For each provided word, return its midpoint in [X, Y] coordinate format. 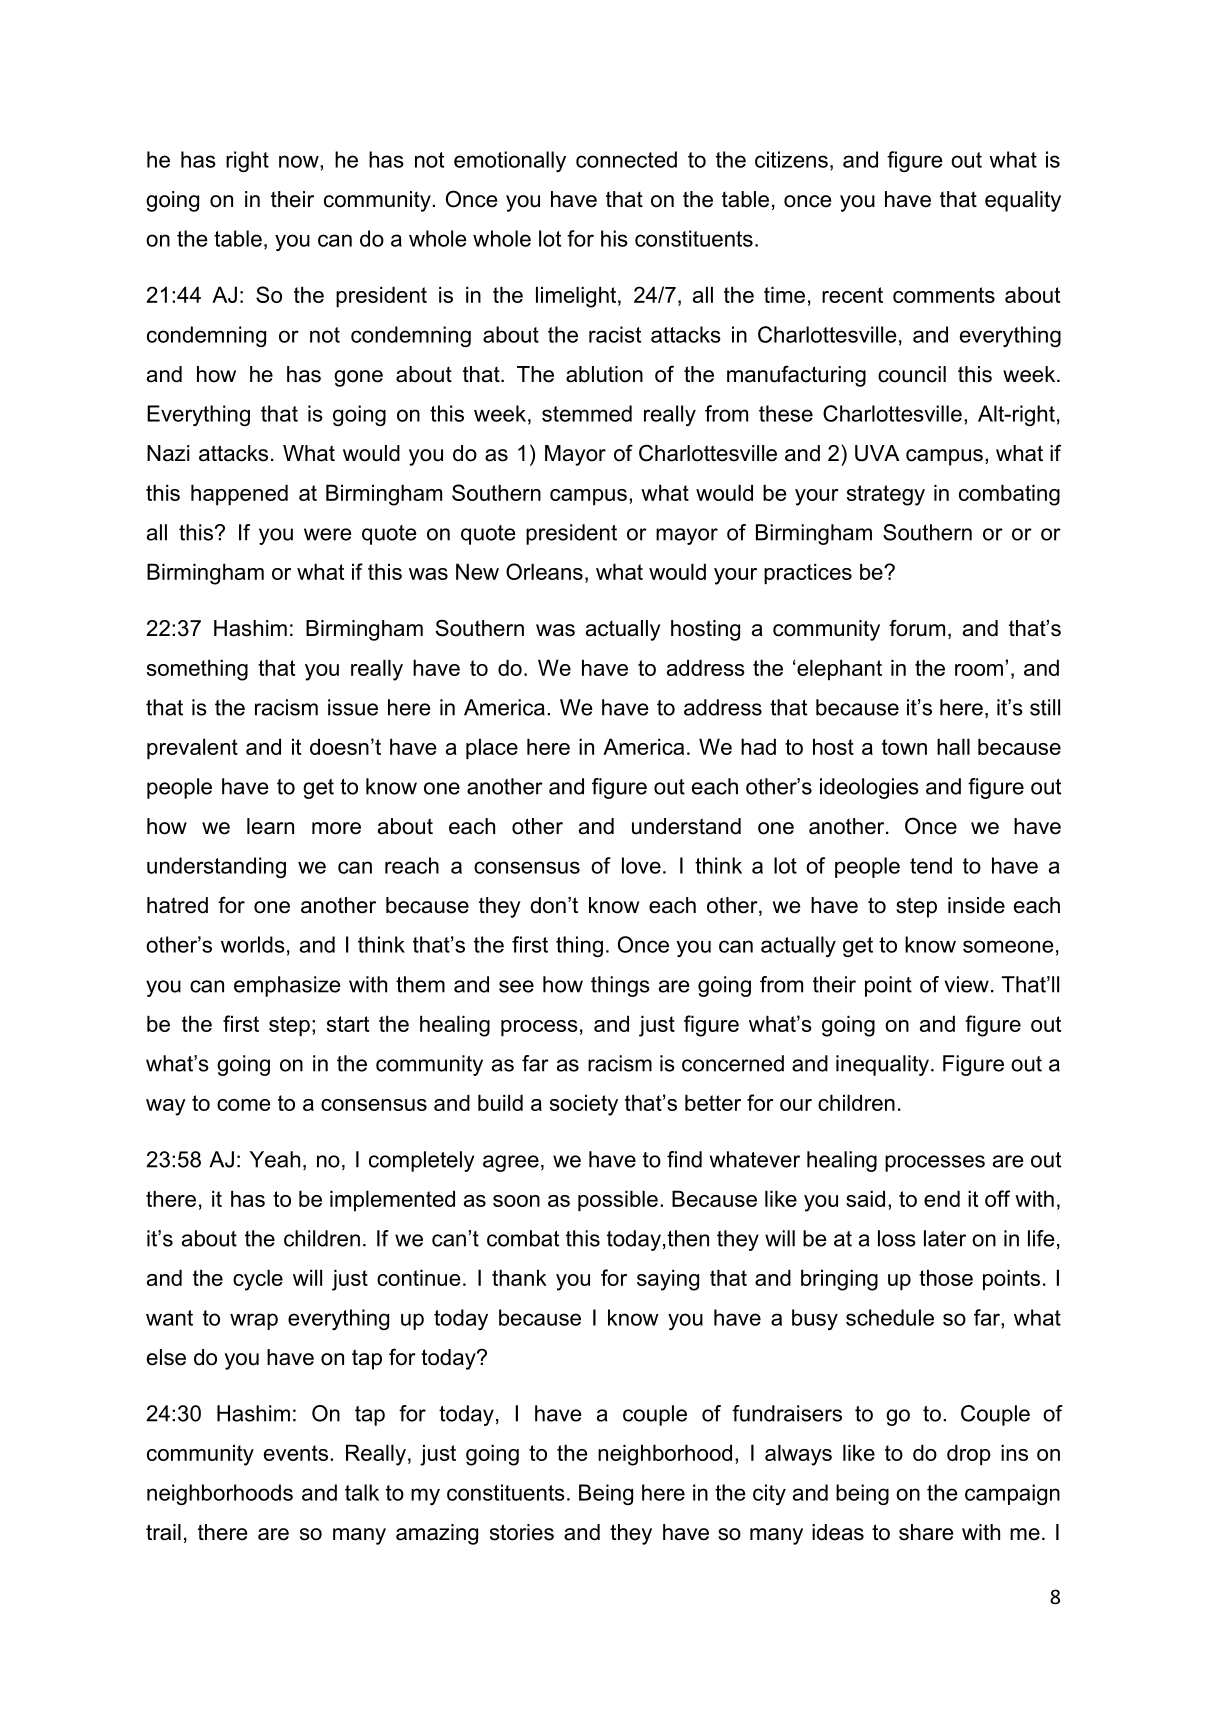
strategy [886, 495]
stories [522, 1532]
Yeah [275, 1159]
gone [358, 378]
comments [944, 295]
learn [270, 826]
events [296, 1453]
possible [618, 1200]
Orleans [544, 571]
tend [931, 865]
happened [239, 494]
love [641, 865]
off [997, 1198]
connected [626, 159]
